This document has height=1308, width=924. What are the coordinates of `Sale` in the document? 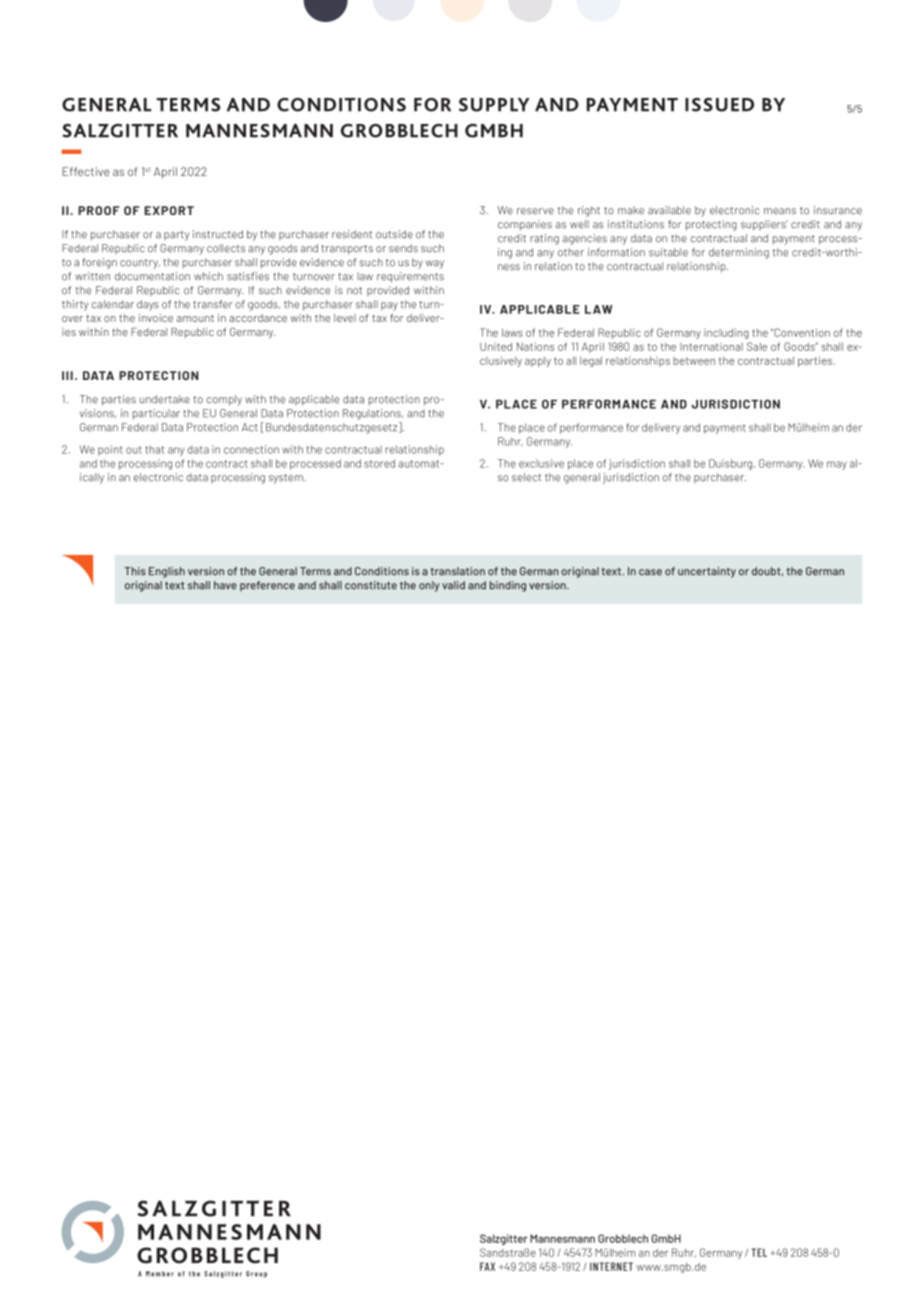 It's located at (757, 346).
